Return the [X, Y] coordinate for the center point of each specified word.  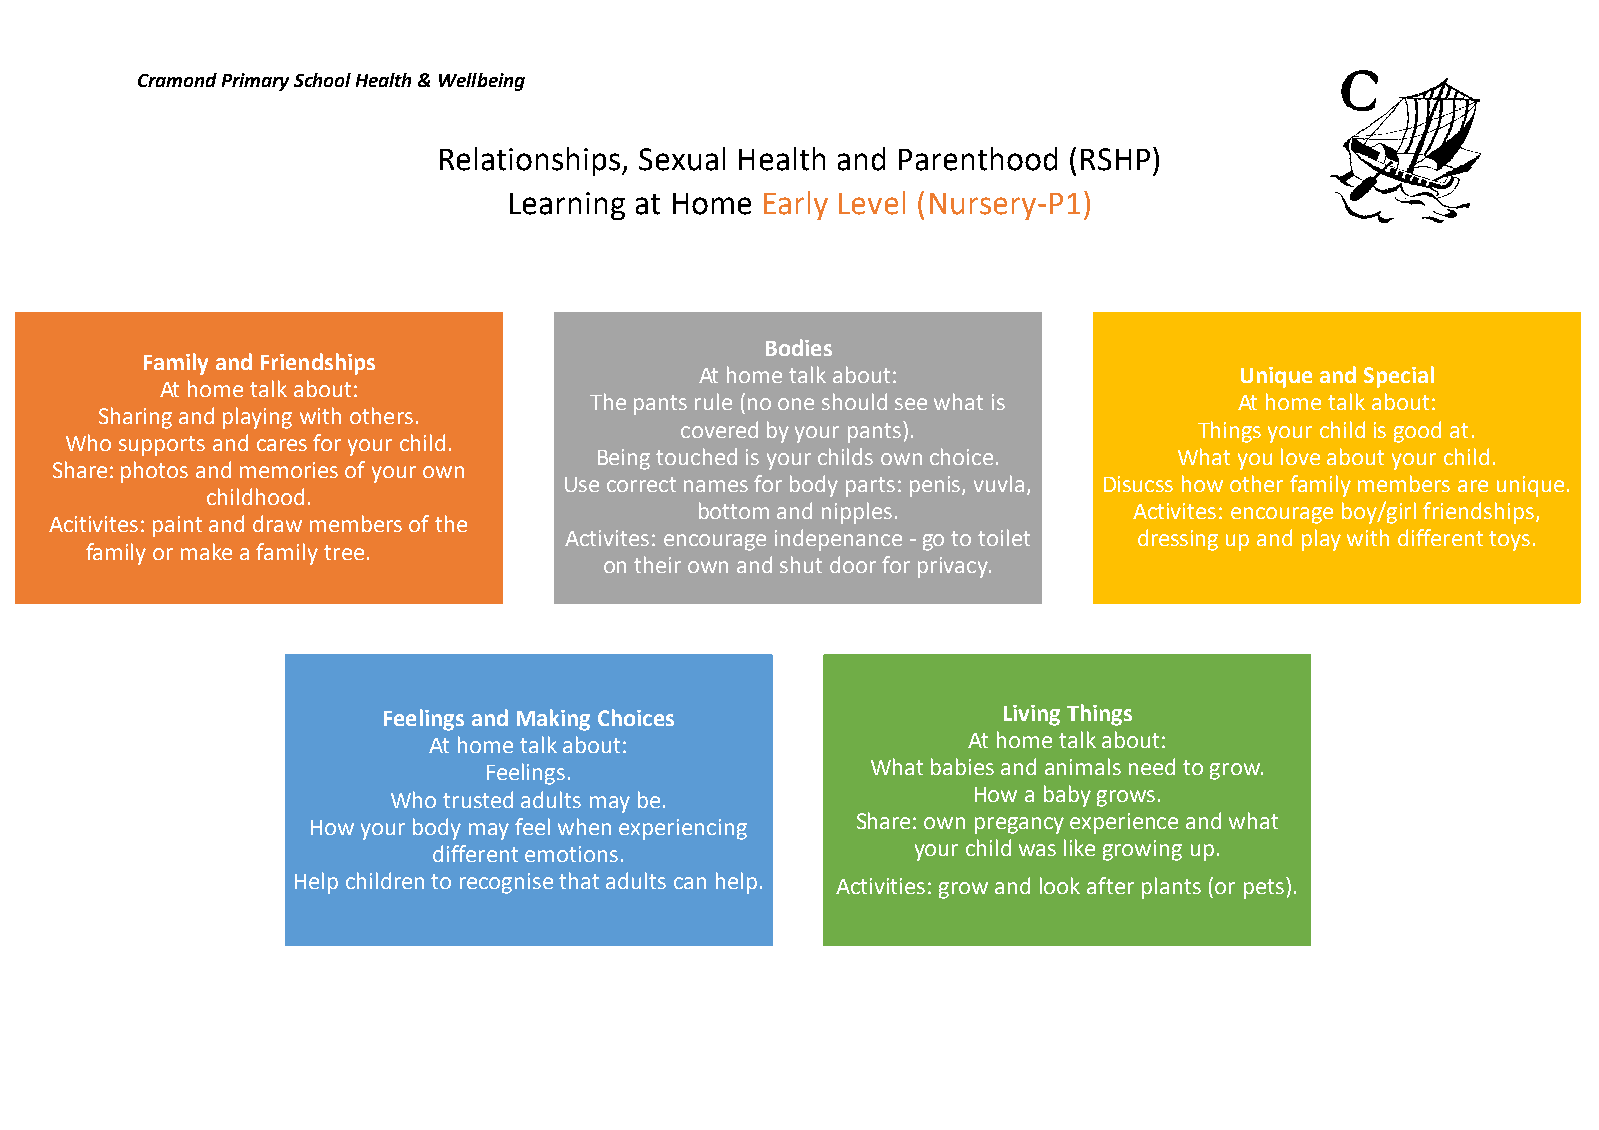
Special [1399, 377]
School [322, 80]
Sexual [682, 159]
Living [1032, 715]
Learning [567, 206]
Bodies [799, 347]
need [1152, 766]
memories [289, 470]
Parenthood [978, 159]
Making [553, 720]
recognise [506, 883]
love [1300, 456]
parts [870, 487]
